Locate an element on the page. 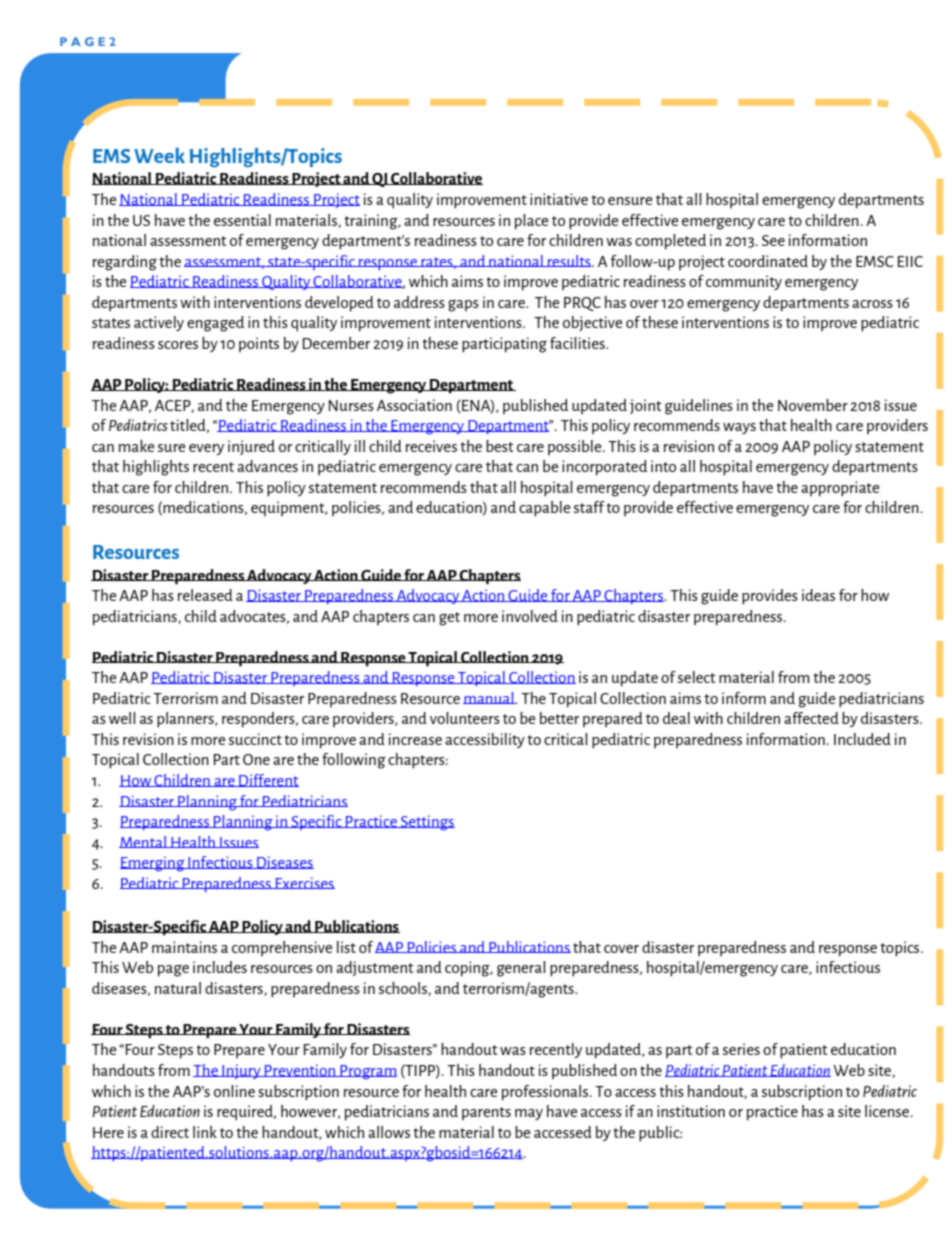 This document has height=1233, width=952. Included is located at coordinates (862, 739).
